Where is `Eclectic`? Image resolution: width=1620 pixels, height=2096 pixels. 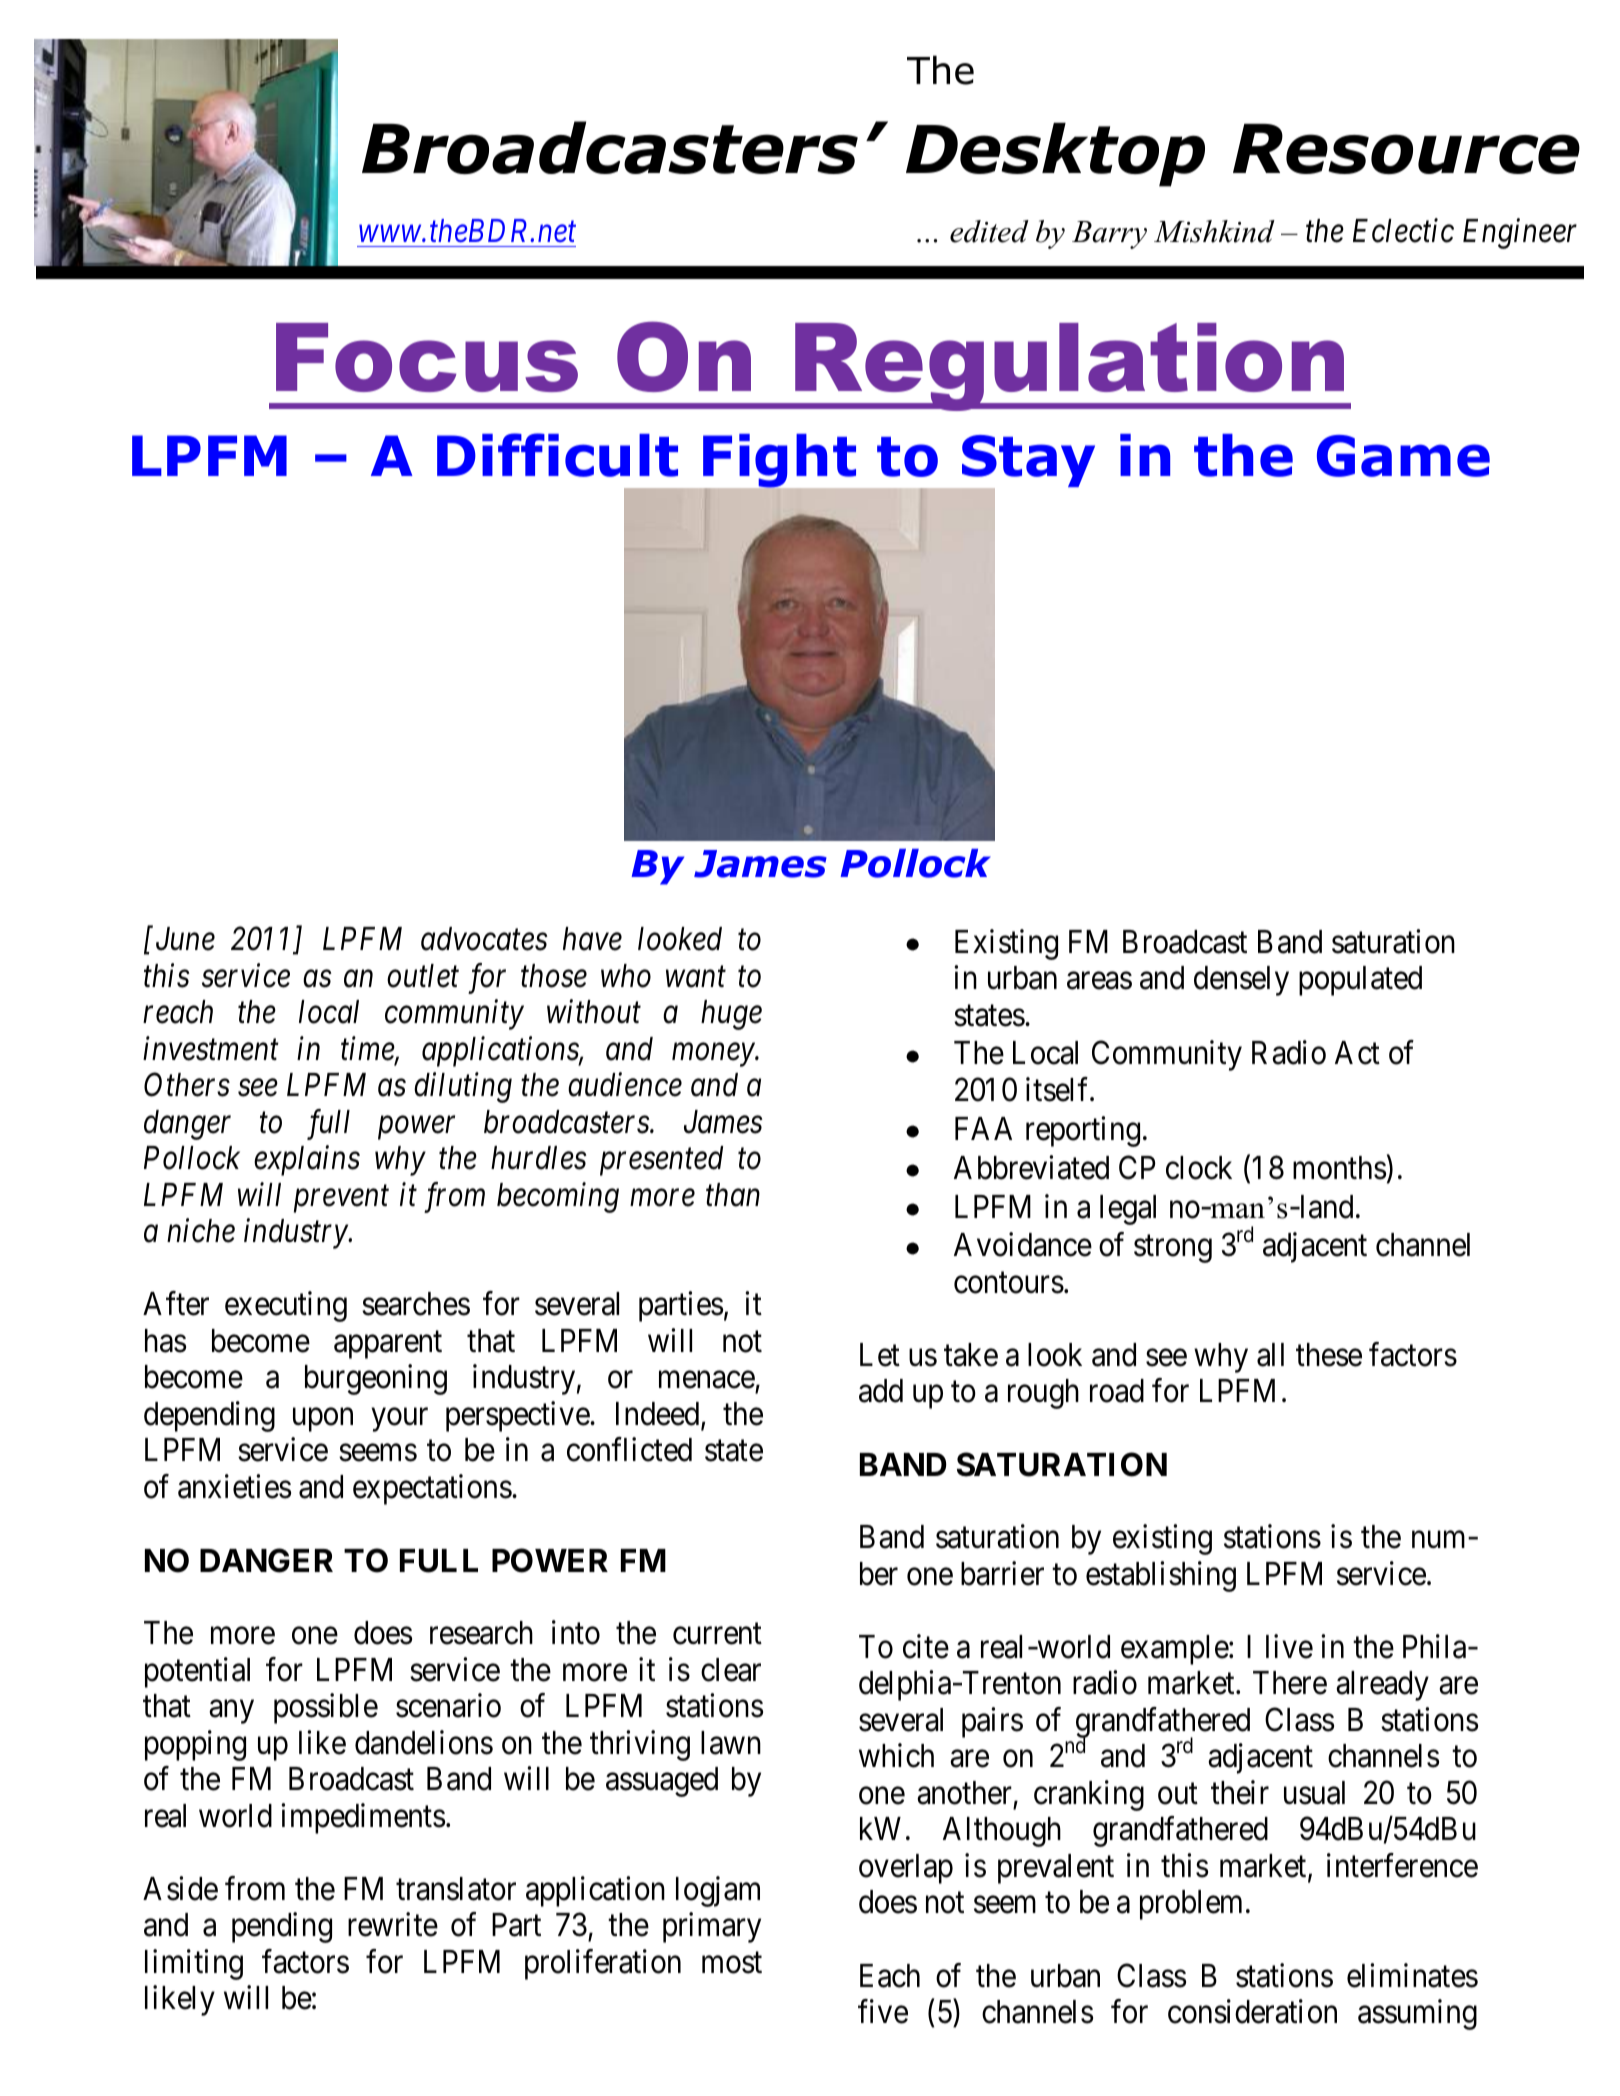
Eclectic is located at coordinates (1403, 230).
